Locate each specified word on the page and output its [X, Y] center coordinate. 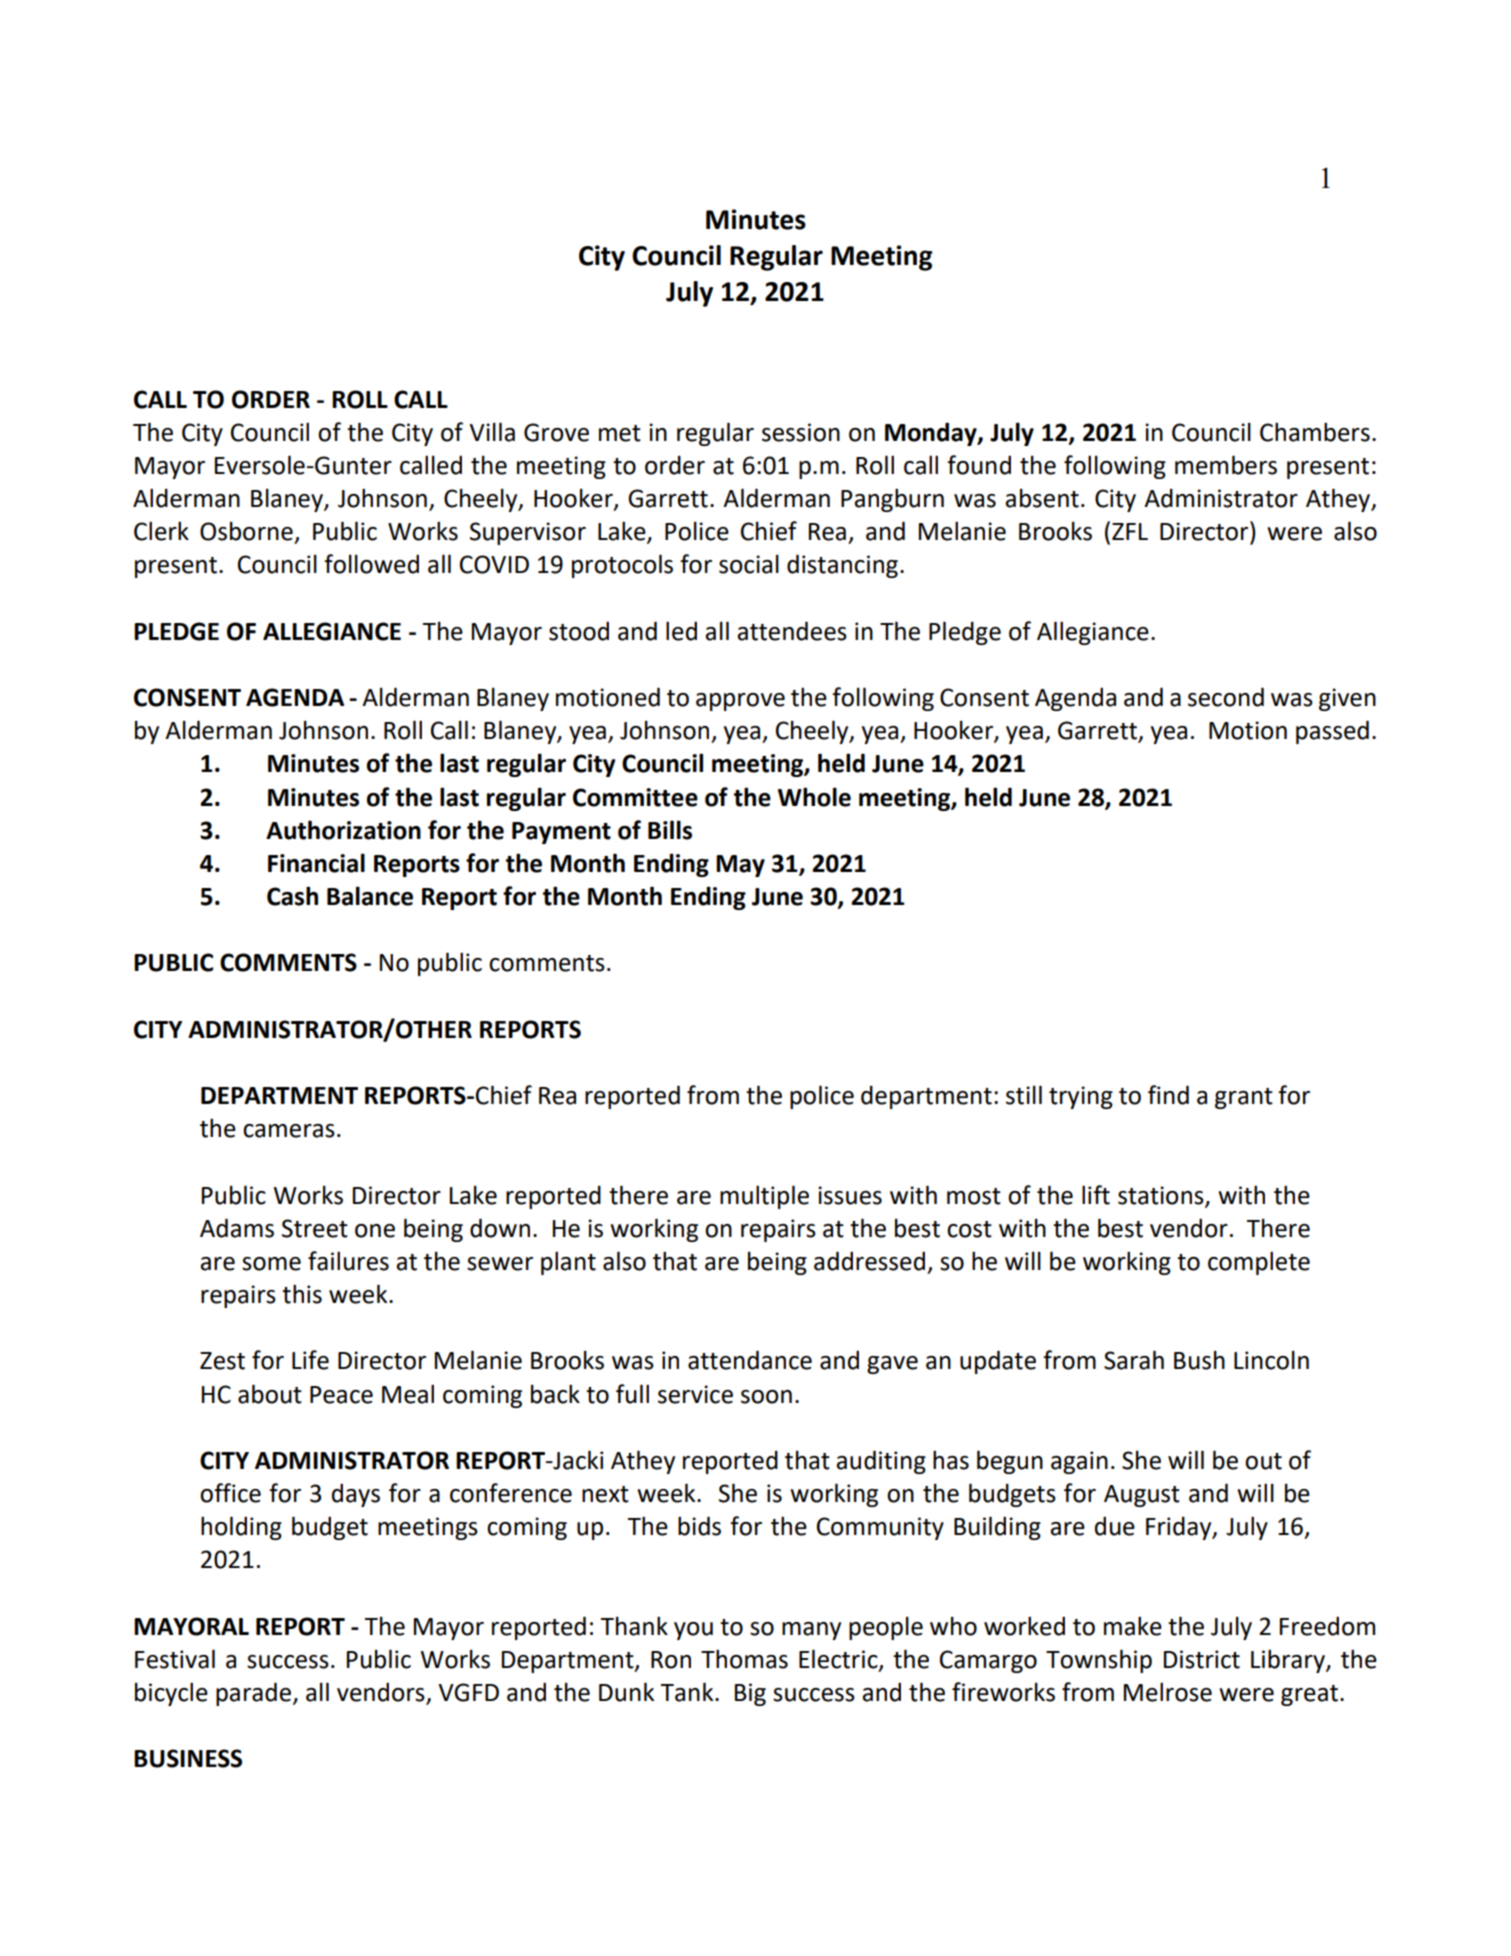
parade [255, 1694]
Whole [814, 797]
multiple [764, 1197]
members [1226, 465]
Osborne [246, 531]
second [1226, 697]
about [270, 1394]
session [801, 432]
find [1168, 1095]
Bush [1199, 1360]
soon [766, 1397]
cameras [289, 1131]
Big [750, 1694]
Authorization [343, 830]
